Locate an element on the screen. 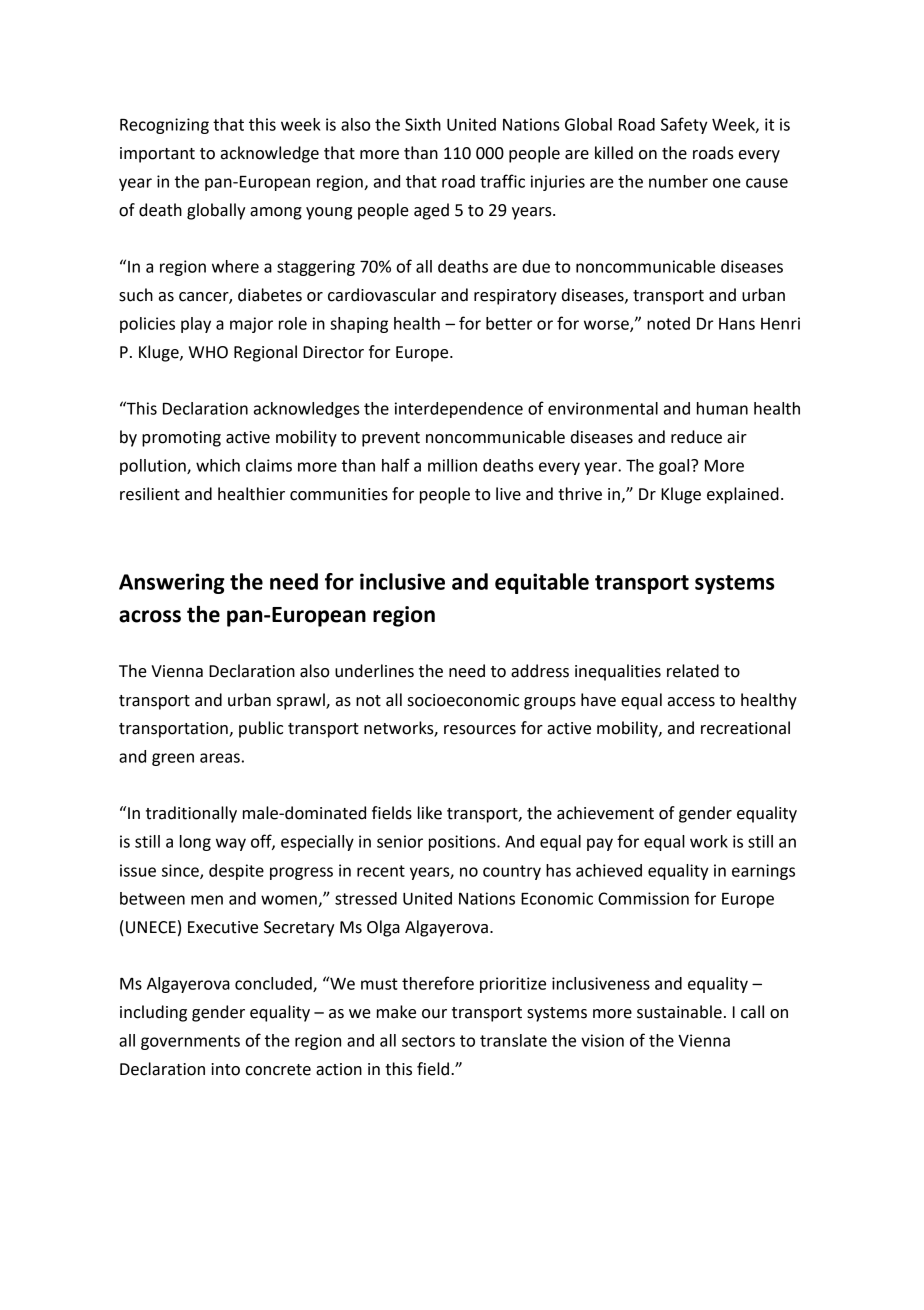  equitable is located at coordinates (542, 583).
